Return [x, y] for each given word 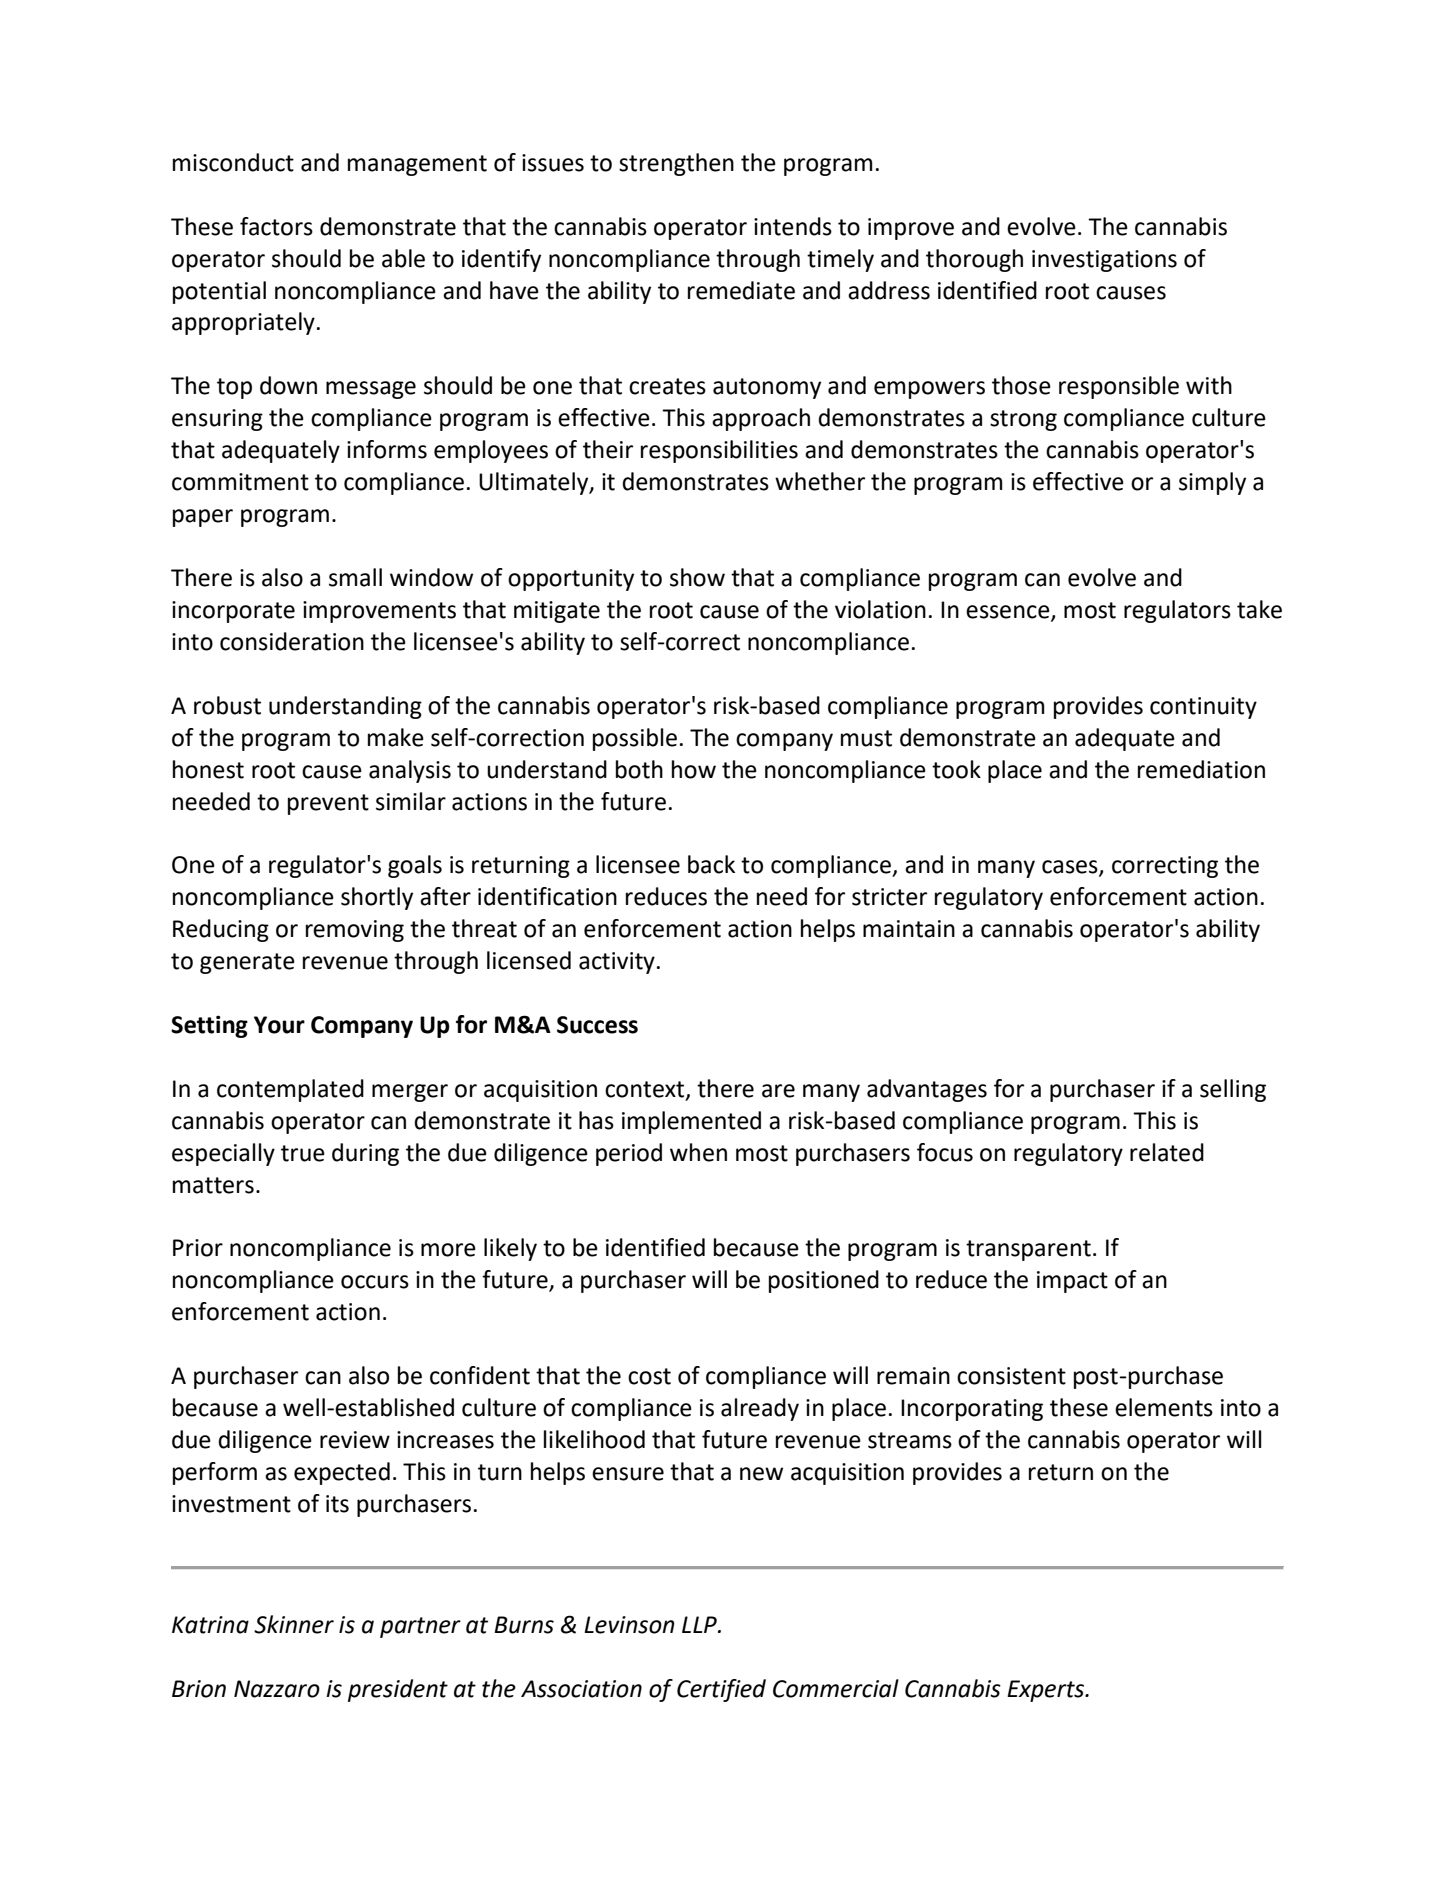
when [698, 1152]
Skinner [294, 1624]
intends [793, 226]
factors [276, 226]
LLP [700, 1624]
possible [635, 739]
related [1167, 1152]
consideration [292, 641]
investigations [1104, 261]
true [303, 1153]
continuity [1203, 708]
